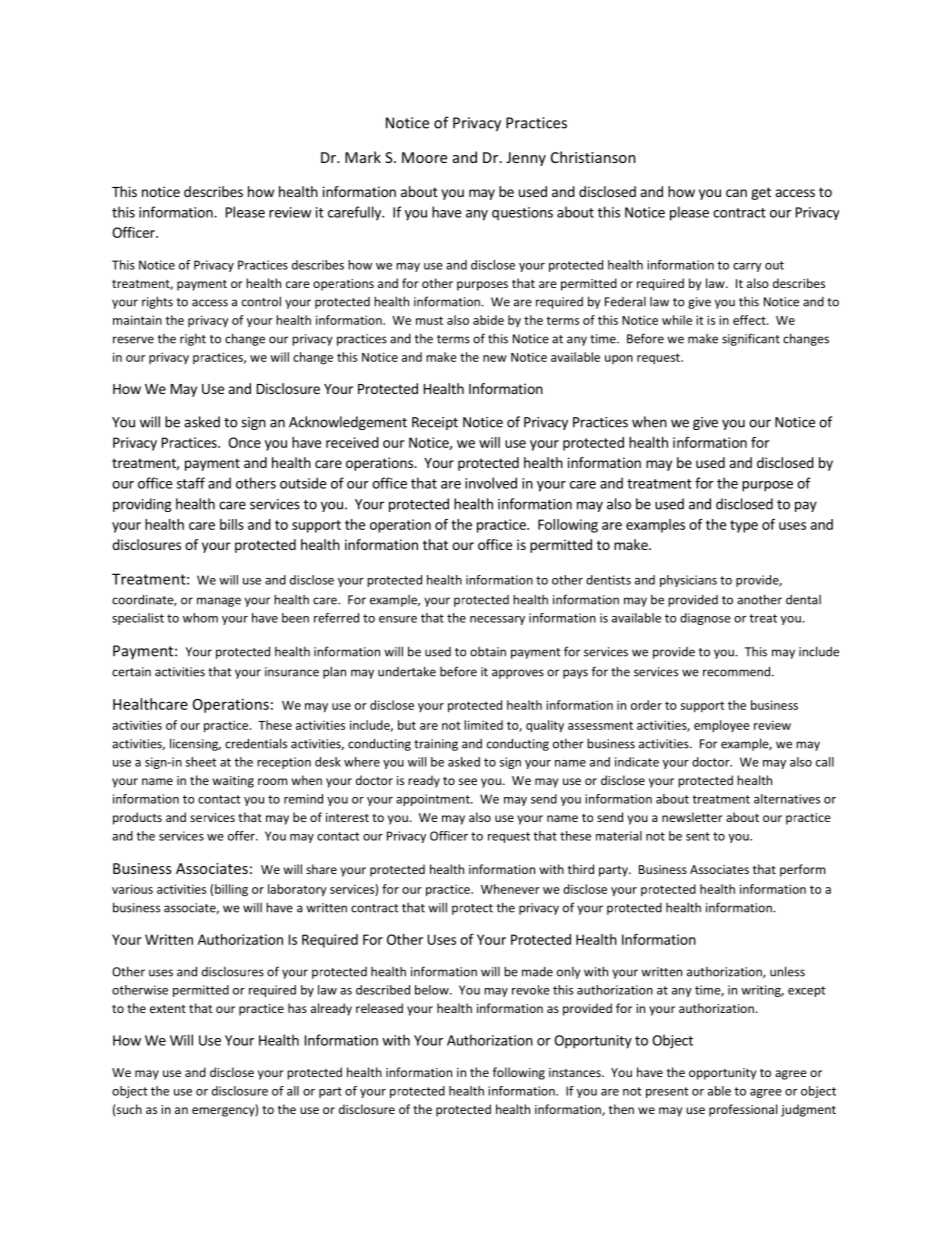 The width and height of the screenshot is (952, 1233). I want to click on questions, so click(522, 214).
